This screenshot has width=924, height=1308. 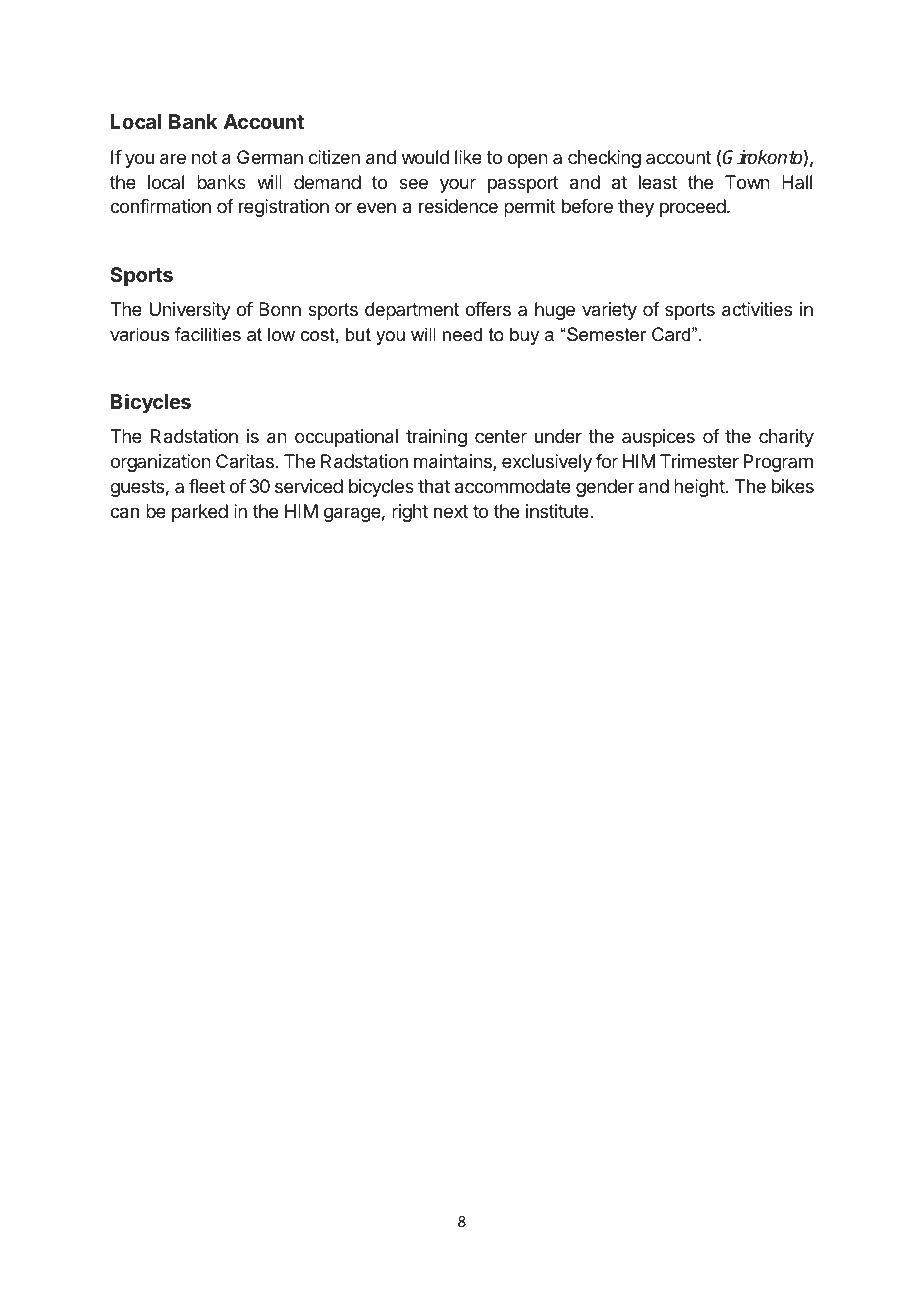 I want to click on height, so click(x=700, y=488).
